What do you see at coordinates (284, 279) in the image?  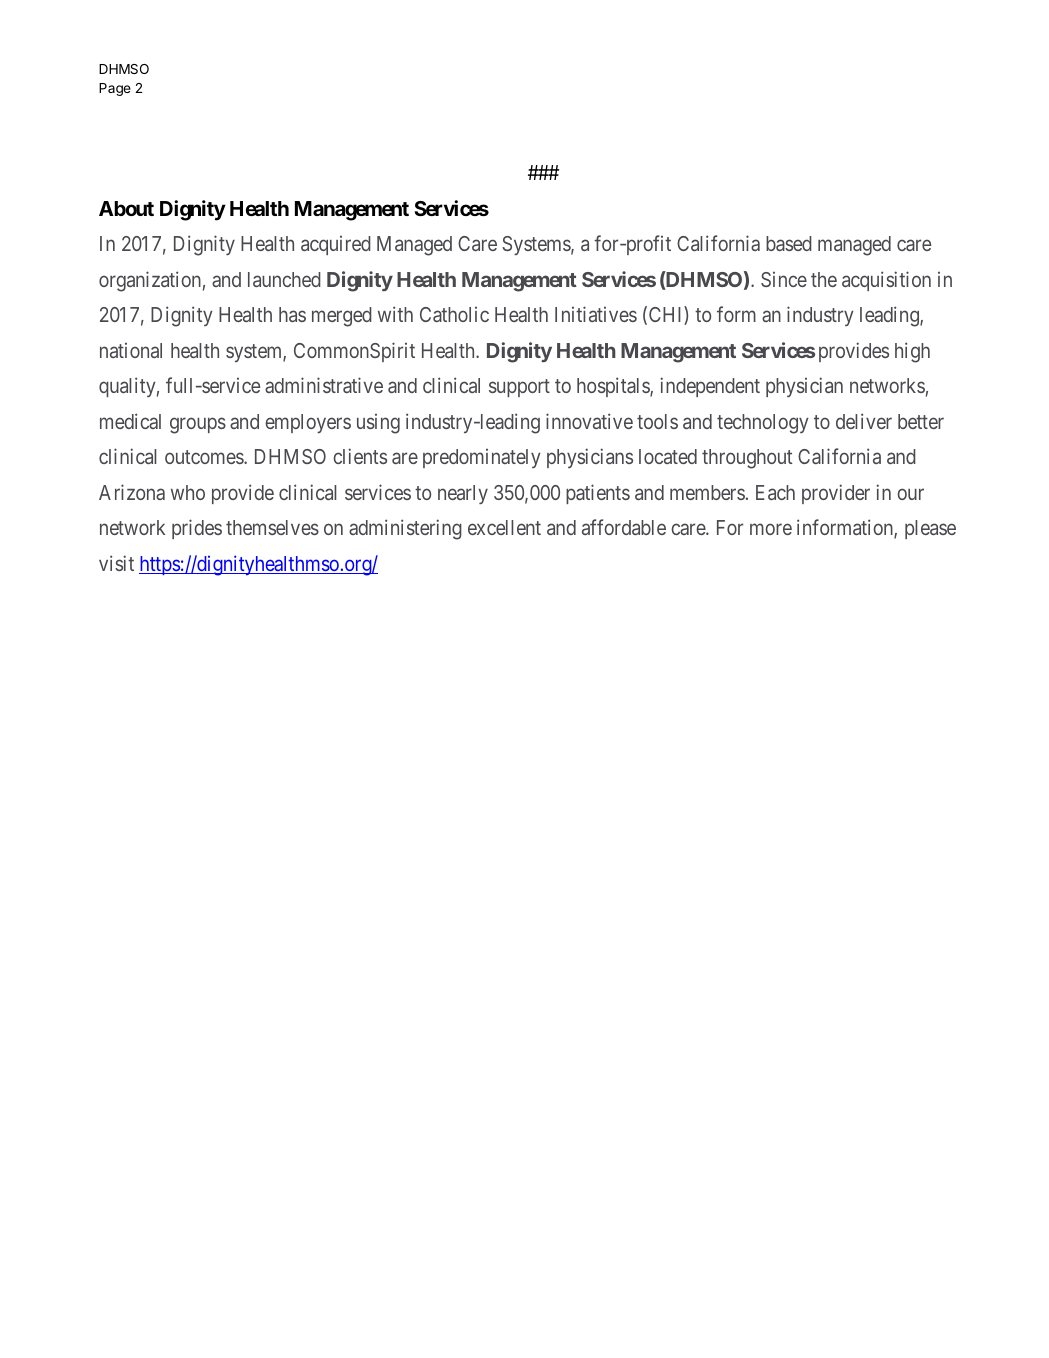 I see `launched` at bounding box center [284, 279].
